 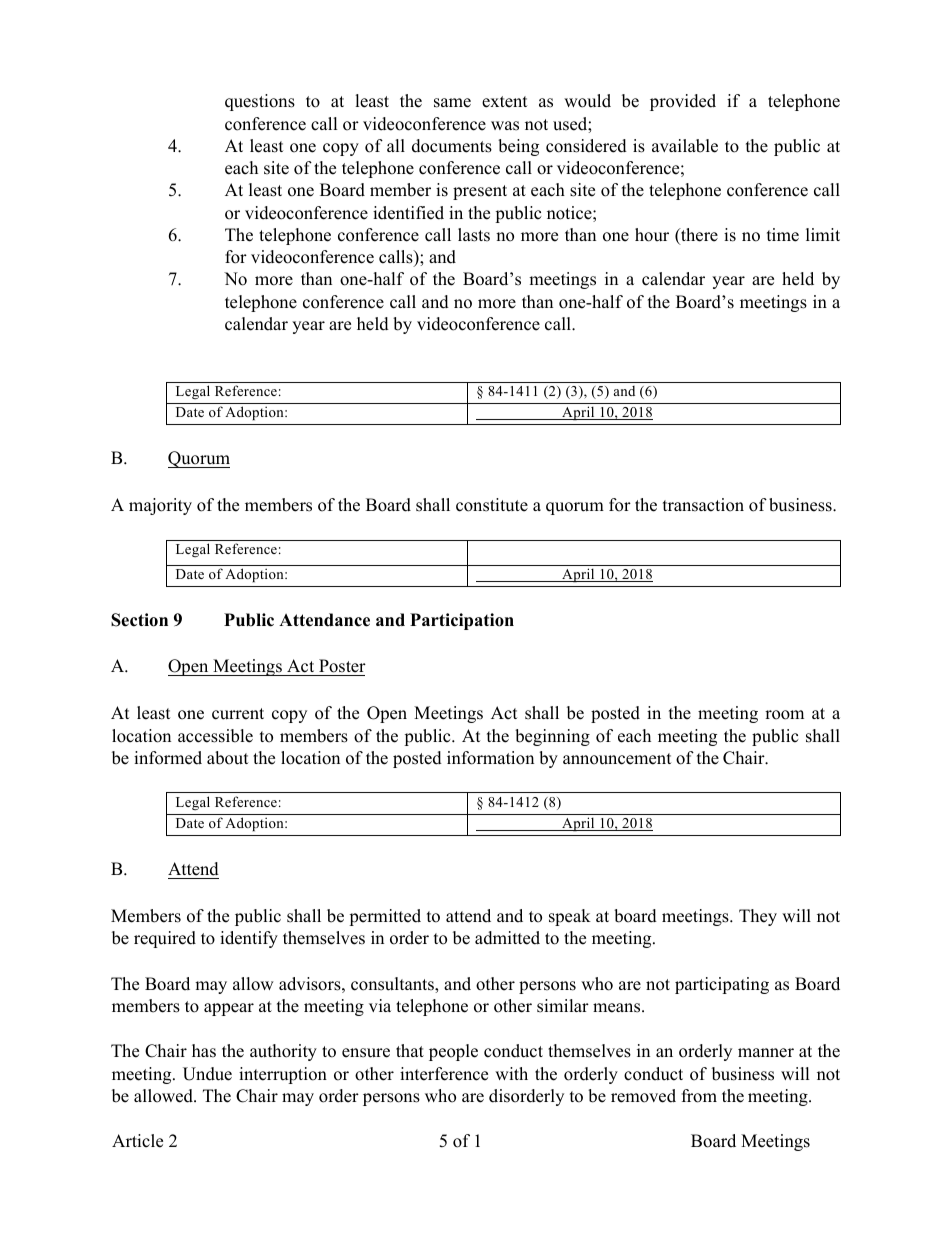 What do you see at coordinates (238, 714) in the screenshot?
I see `current` at bounding box center [238, 714].
